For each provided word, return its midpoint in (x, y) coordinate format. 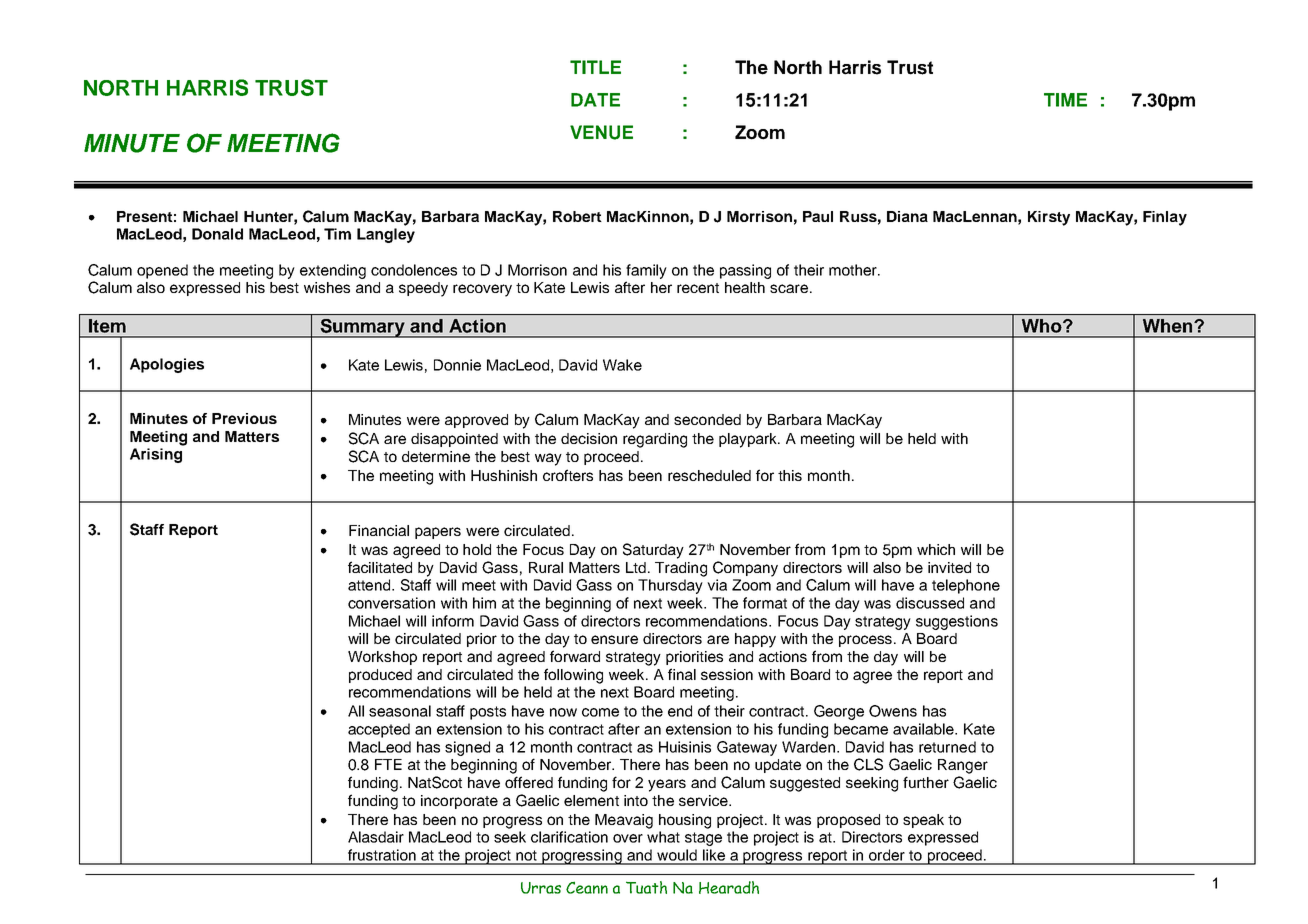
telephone (966, 586)
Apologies (167, 365)
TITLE (595, 67)
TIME (1065, 100)
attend (370, 585)
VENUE (601, 132)
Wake (622, 365)
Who (1043, 326)
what (663, 837)
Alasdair (376, 837)
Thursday (670, 586)
